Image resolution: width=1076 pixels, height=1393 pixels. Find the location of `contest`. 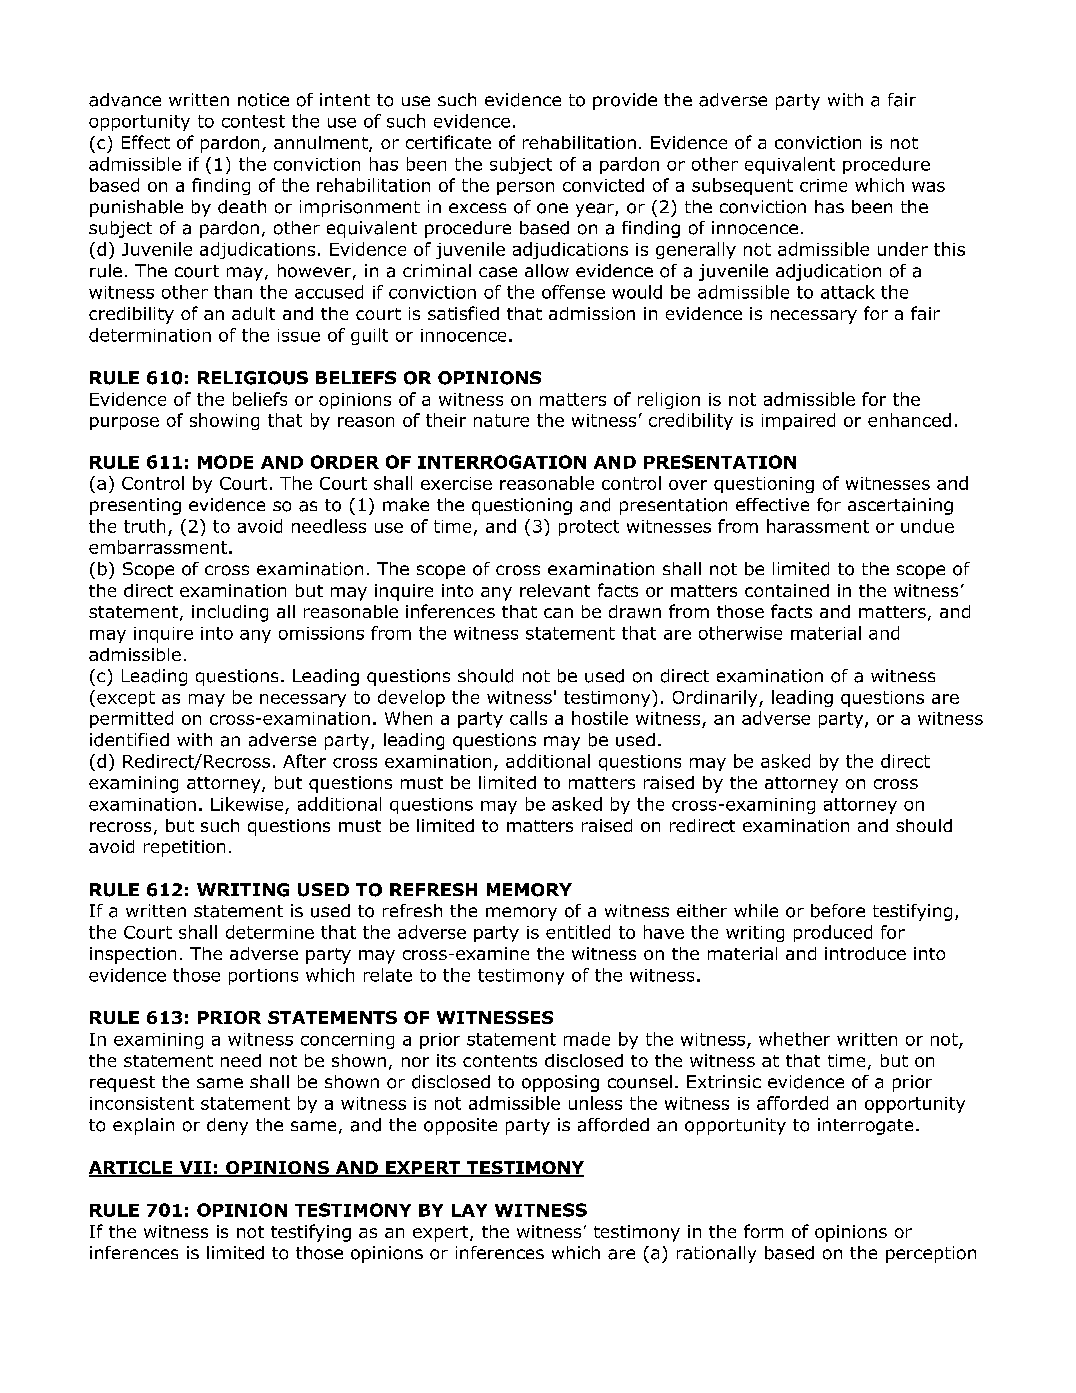

contest is located at coordinates (253, 121).
